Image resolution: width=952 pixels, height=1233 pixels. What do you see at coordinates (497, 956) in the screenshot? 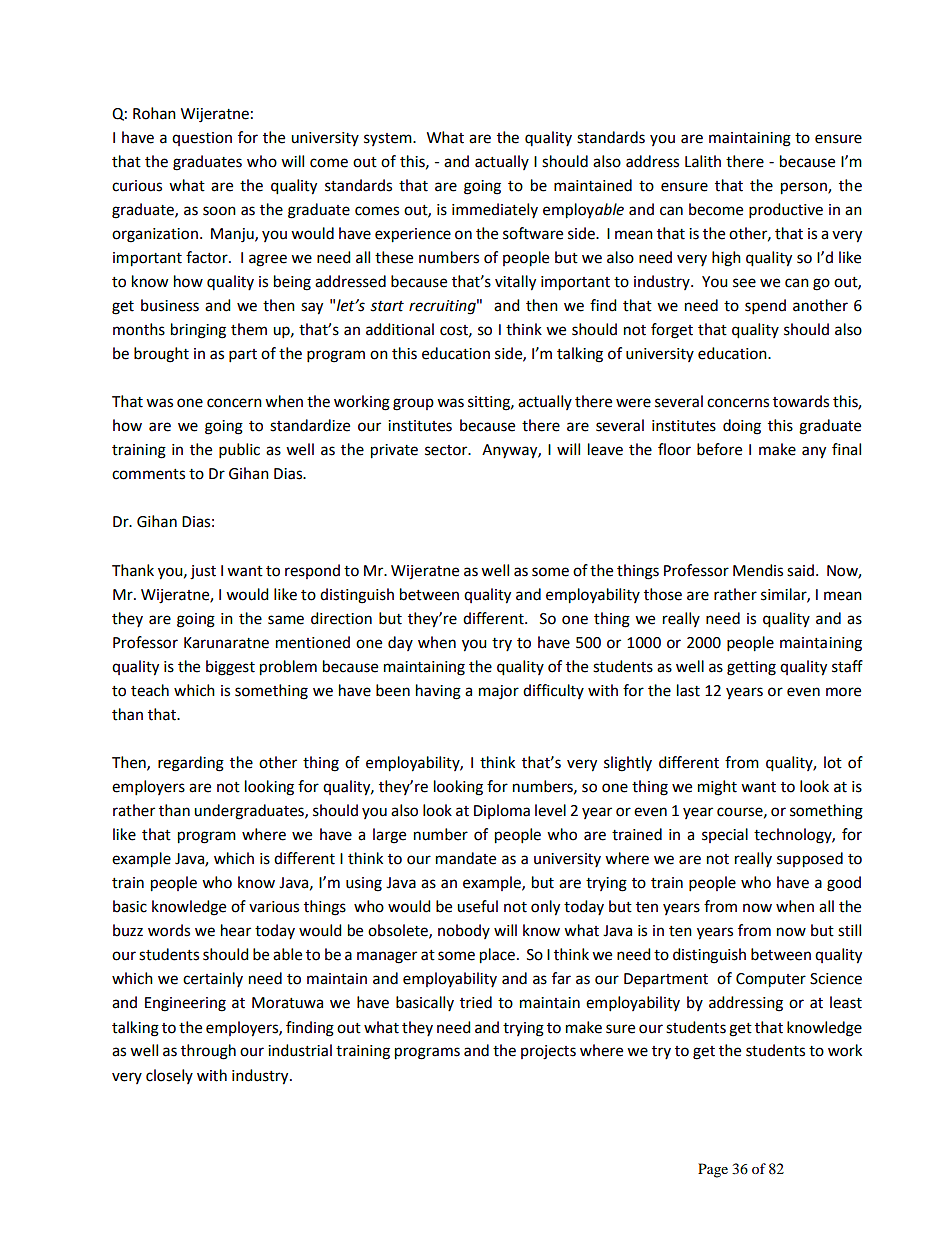
I see `place` at bounding box center [497, 956].
